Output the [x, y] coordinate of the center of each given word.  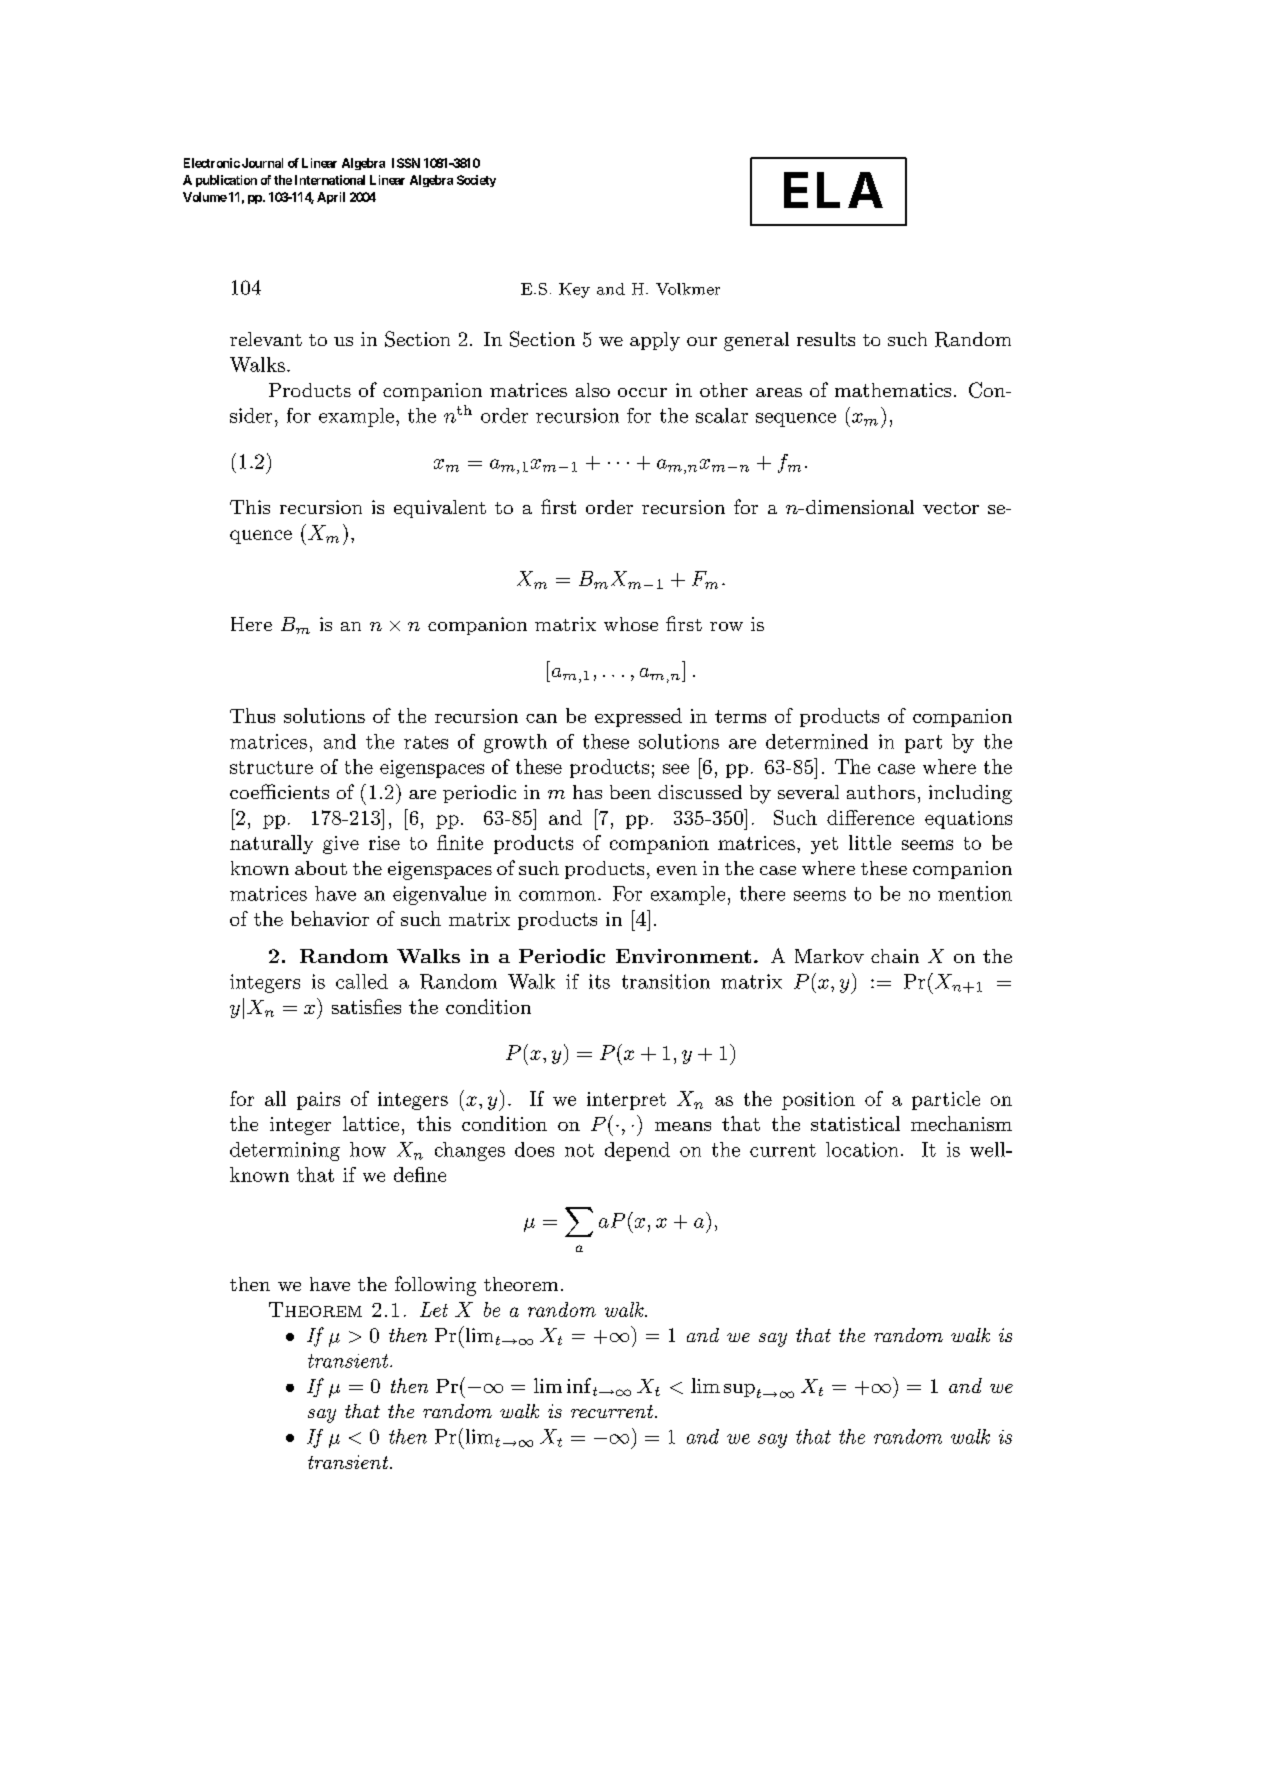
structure [271, 767]
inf [579, 1385]
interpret [626, 1101]
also [593, 390]
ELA [833, 190]
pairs [318, 1101]
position [818, 1101]
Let [434, 1309]
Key [574, 290]
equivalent [440, 509]
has [587, 792]
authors [881, 792]
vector [951, 508]
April [331, 198]
